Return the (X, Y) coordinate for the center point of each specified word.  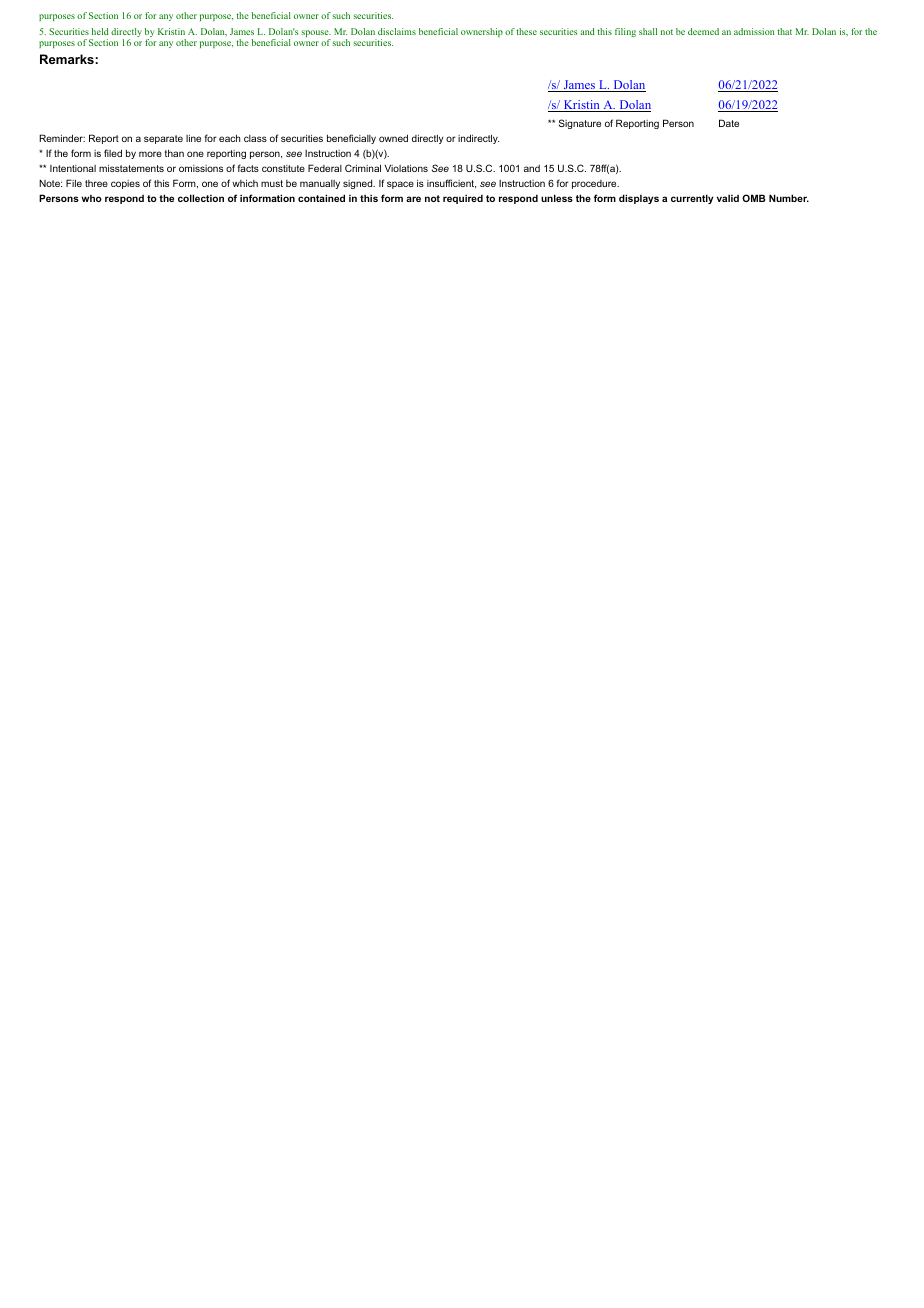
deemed (703, 31)
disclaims (397, 31)
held (100, 31)
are (413, 199)
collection (201, 198)
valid (728, 198)
